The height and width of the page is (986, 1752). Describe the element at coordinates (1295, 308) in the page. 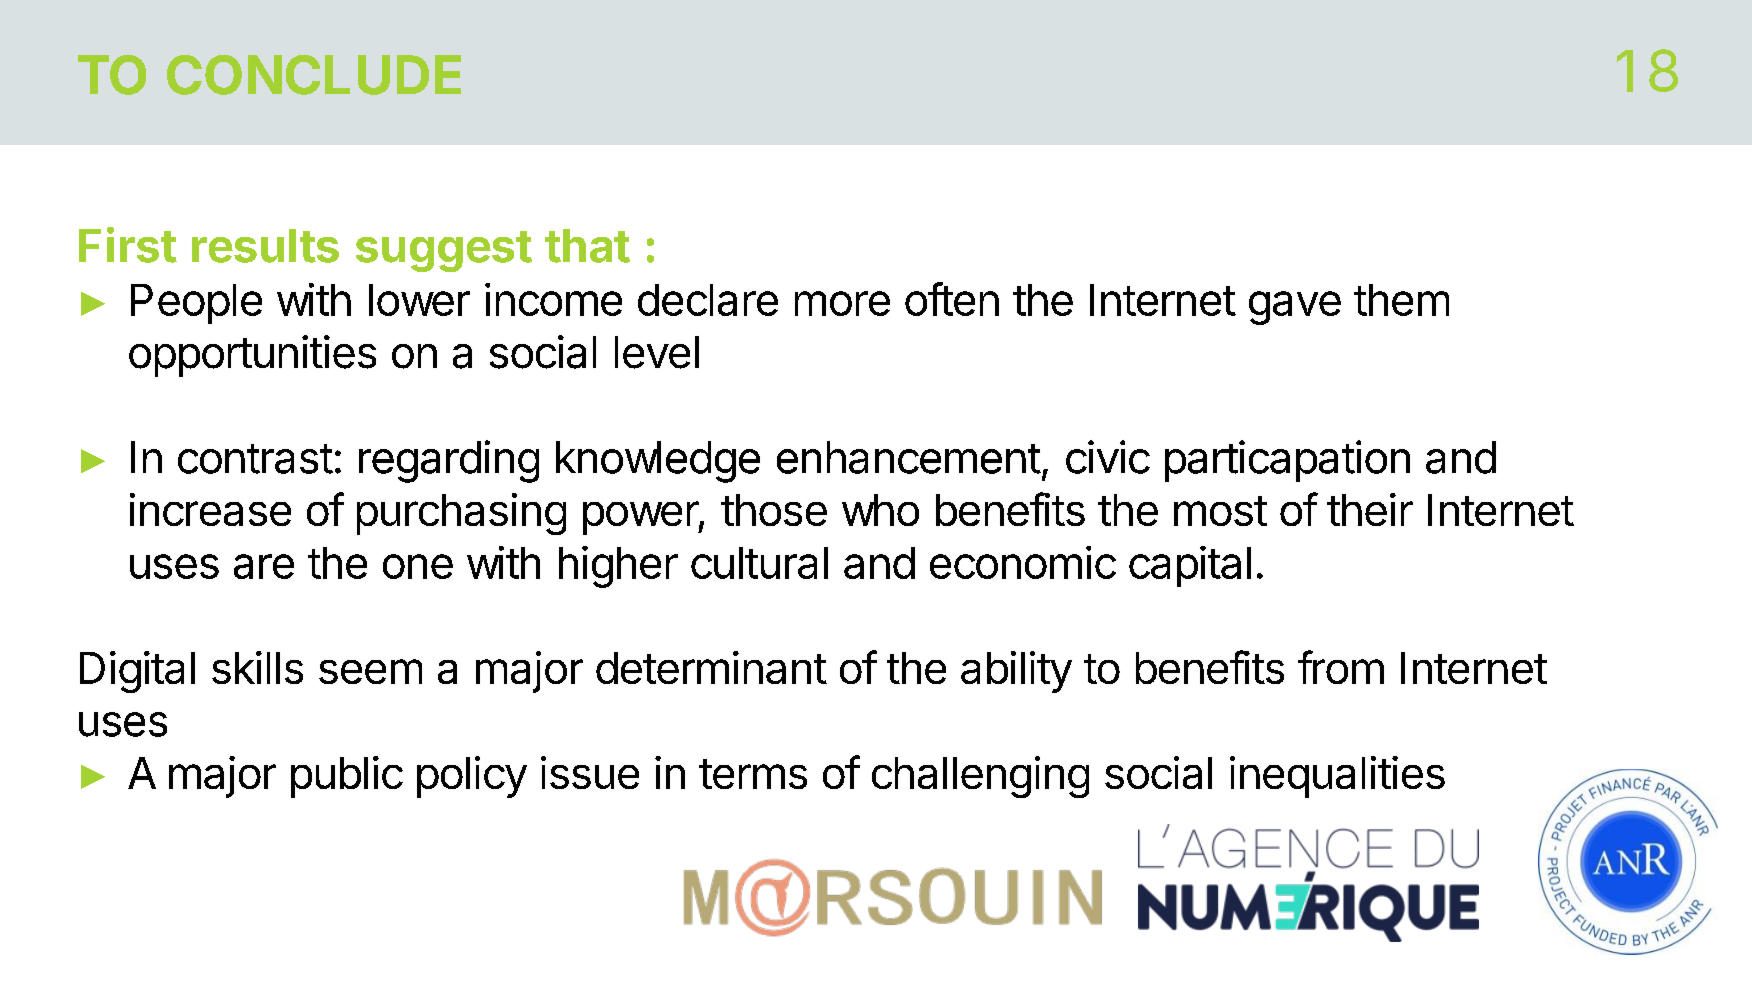

I see `gave` at that location.
